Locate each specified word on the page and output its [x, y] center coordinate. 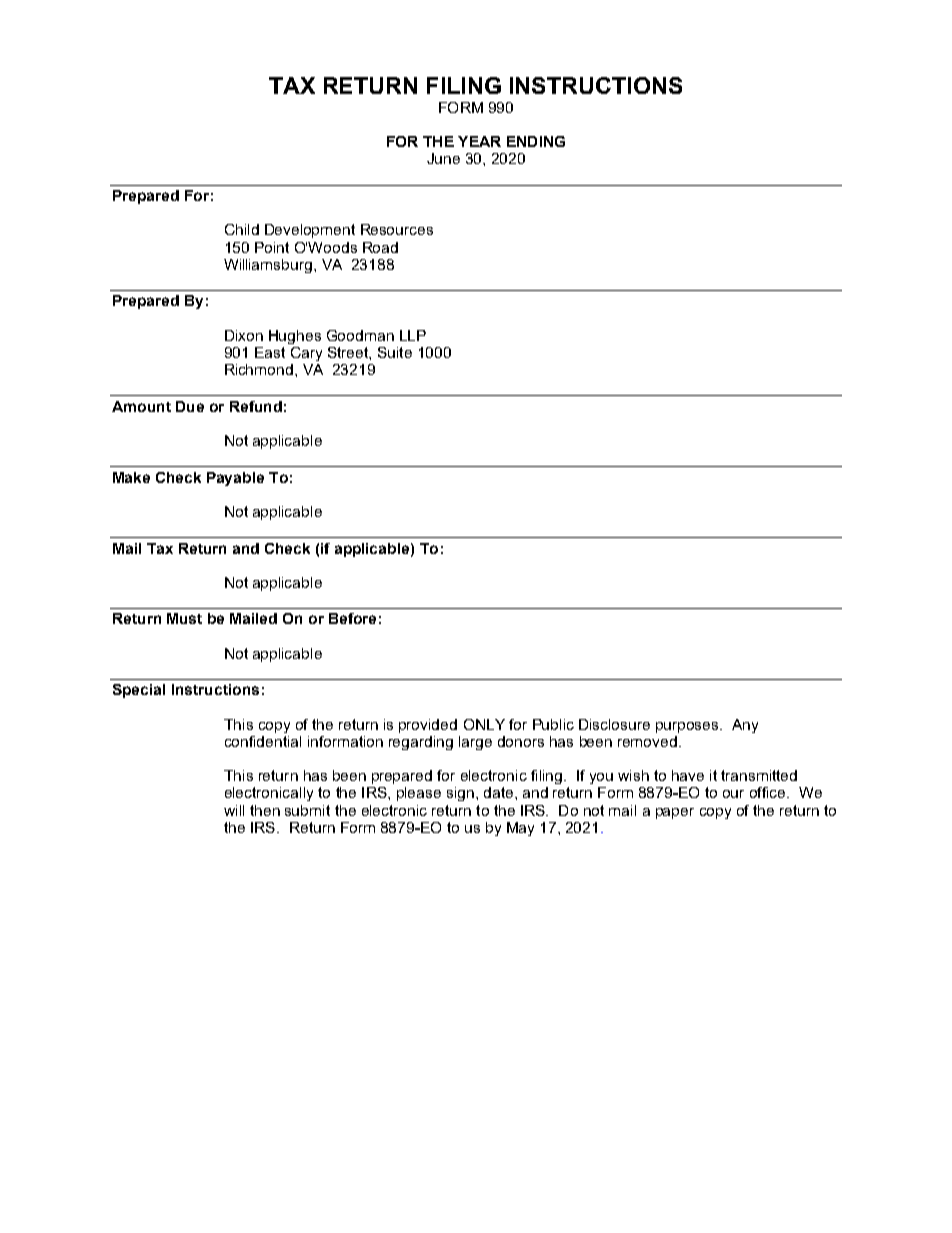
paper [675, 813]
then [265, 810]
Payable [235, 479]
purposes [688, 727]
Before [352, 618]
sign [460, 794]
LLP [413, 335]
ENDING [536, 141]
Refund [256, 406]
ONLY [484, 724]
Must [184, 618]
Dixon [244, 335]
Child [242, 229]
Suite [395, 352]
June [443, 158]
